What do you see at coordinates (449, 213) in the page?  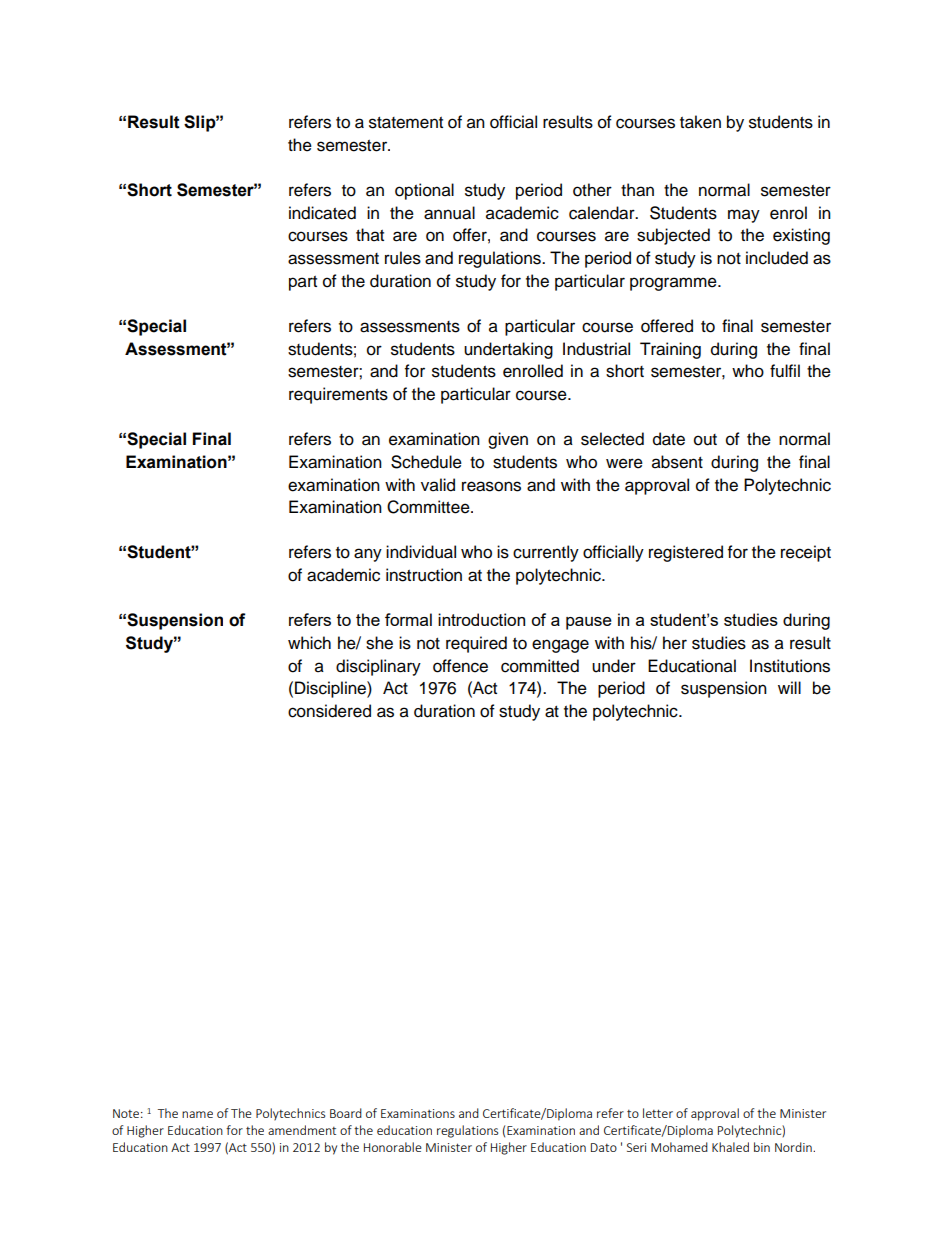 I see `annual` at bounding box center [449, 213].
